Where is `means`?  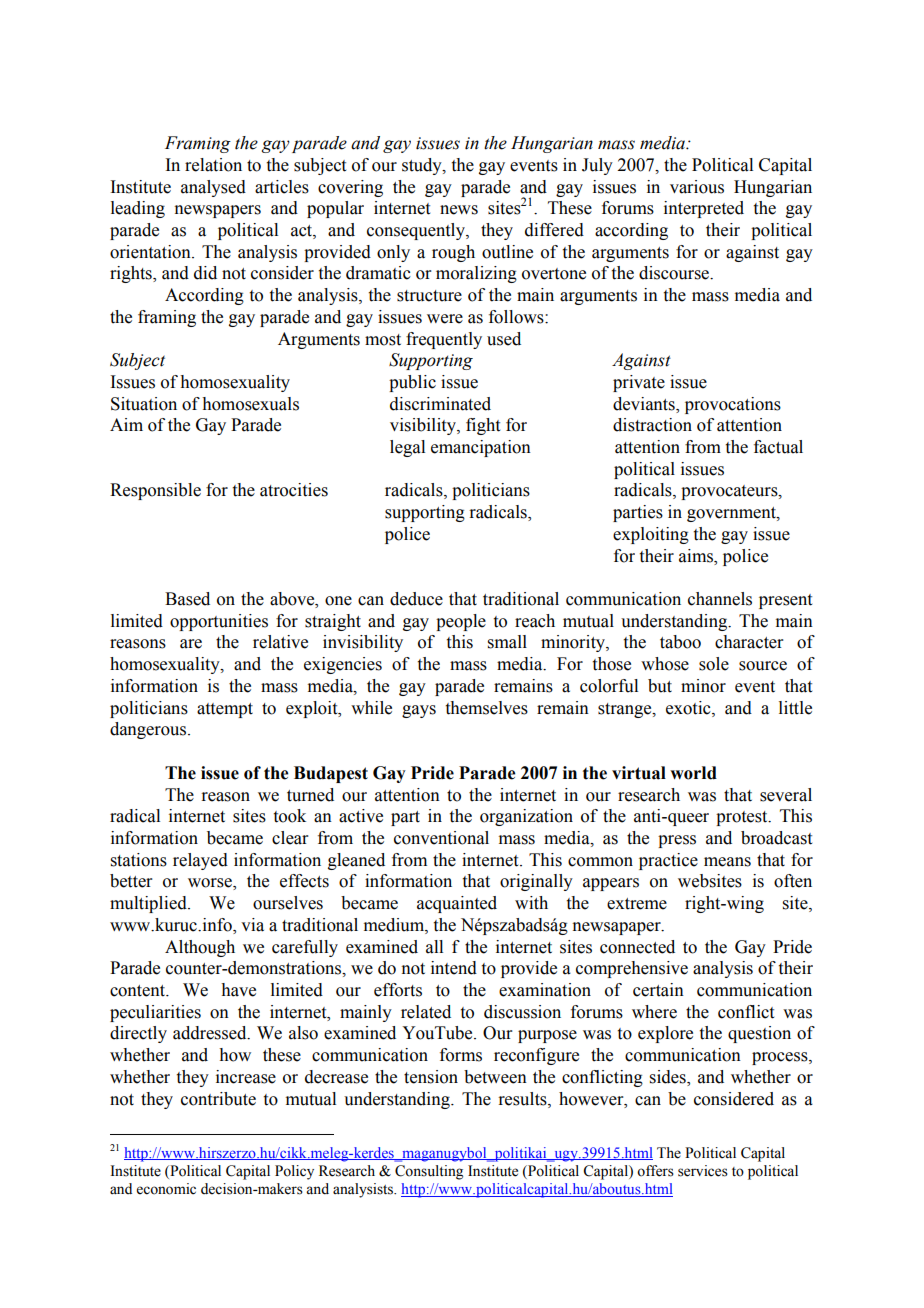 means is located at coordinates (727, 862).
